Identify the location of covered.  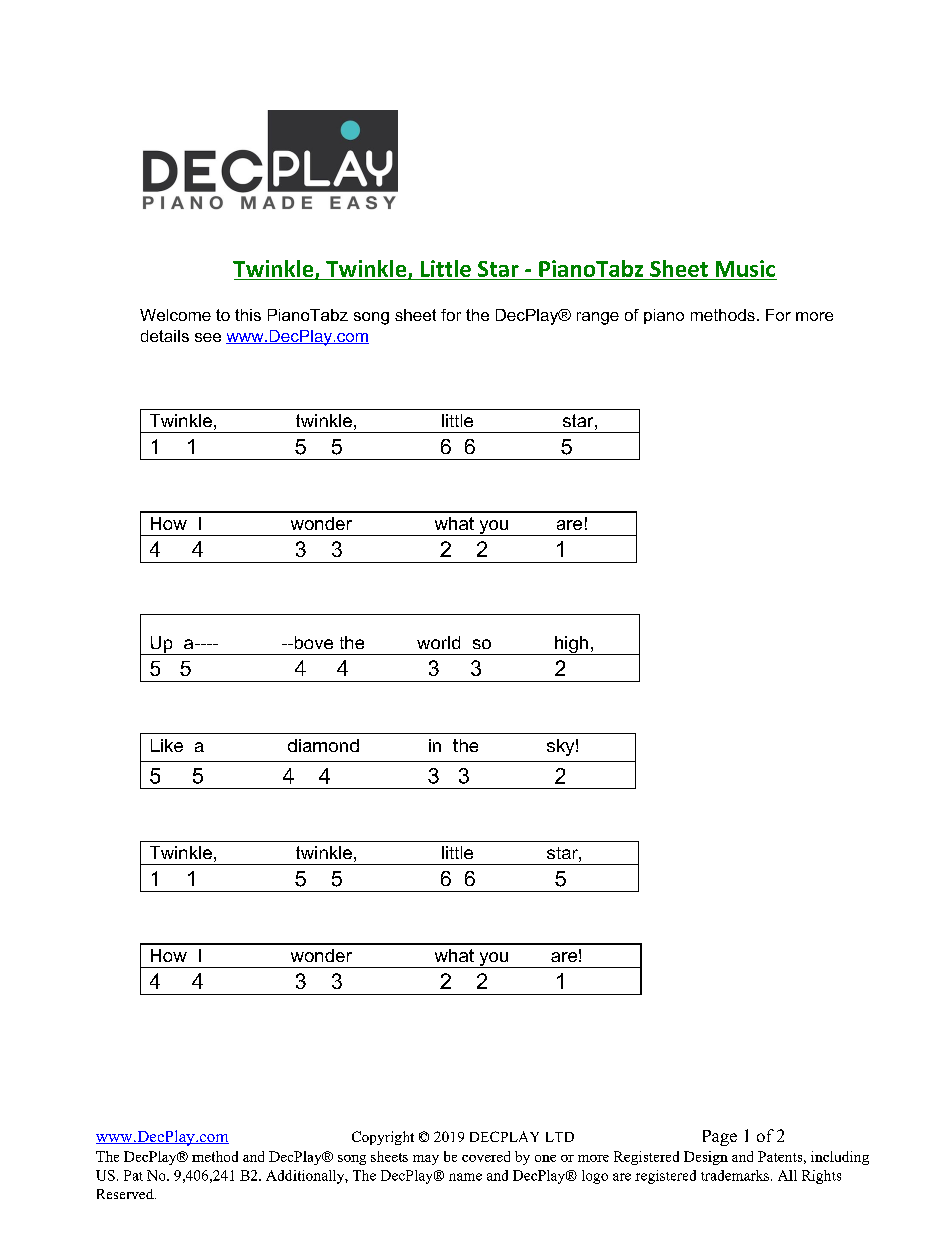
(486, 1156).
